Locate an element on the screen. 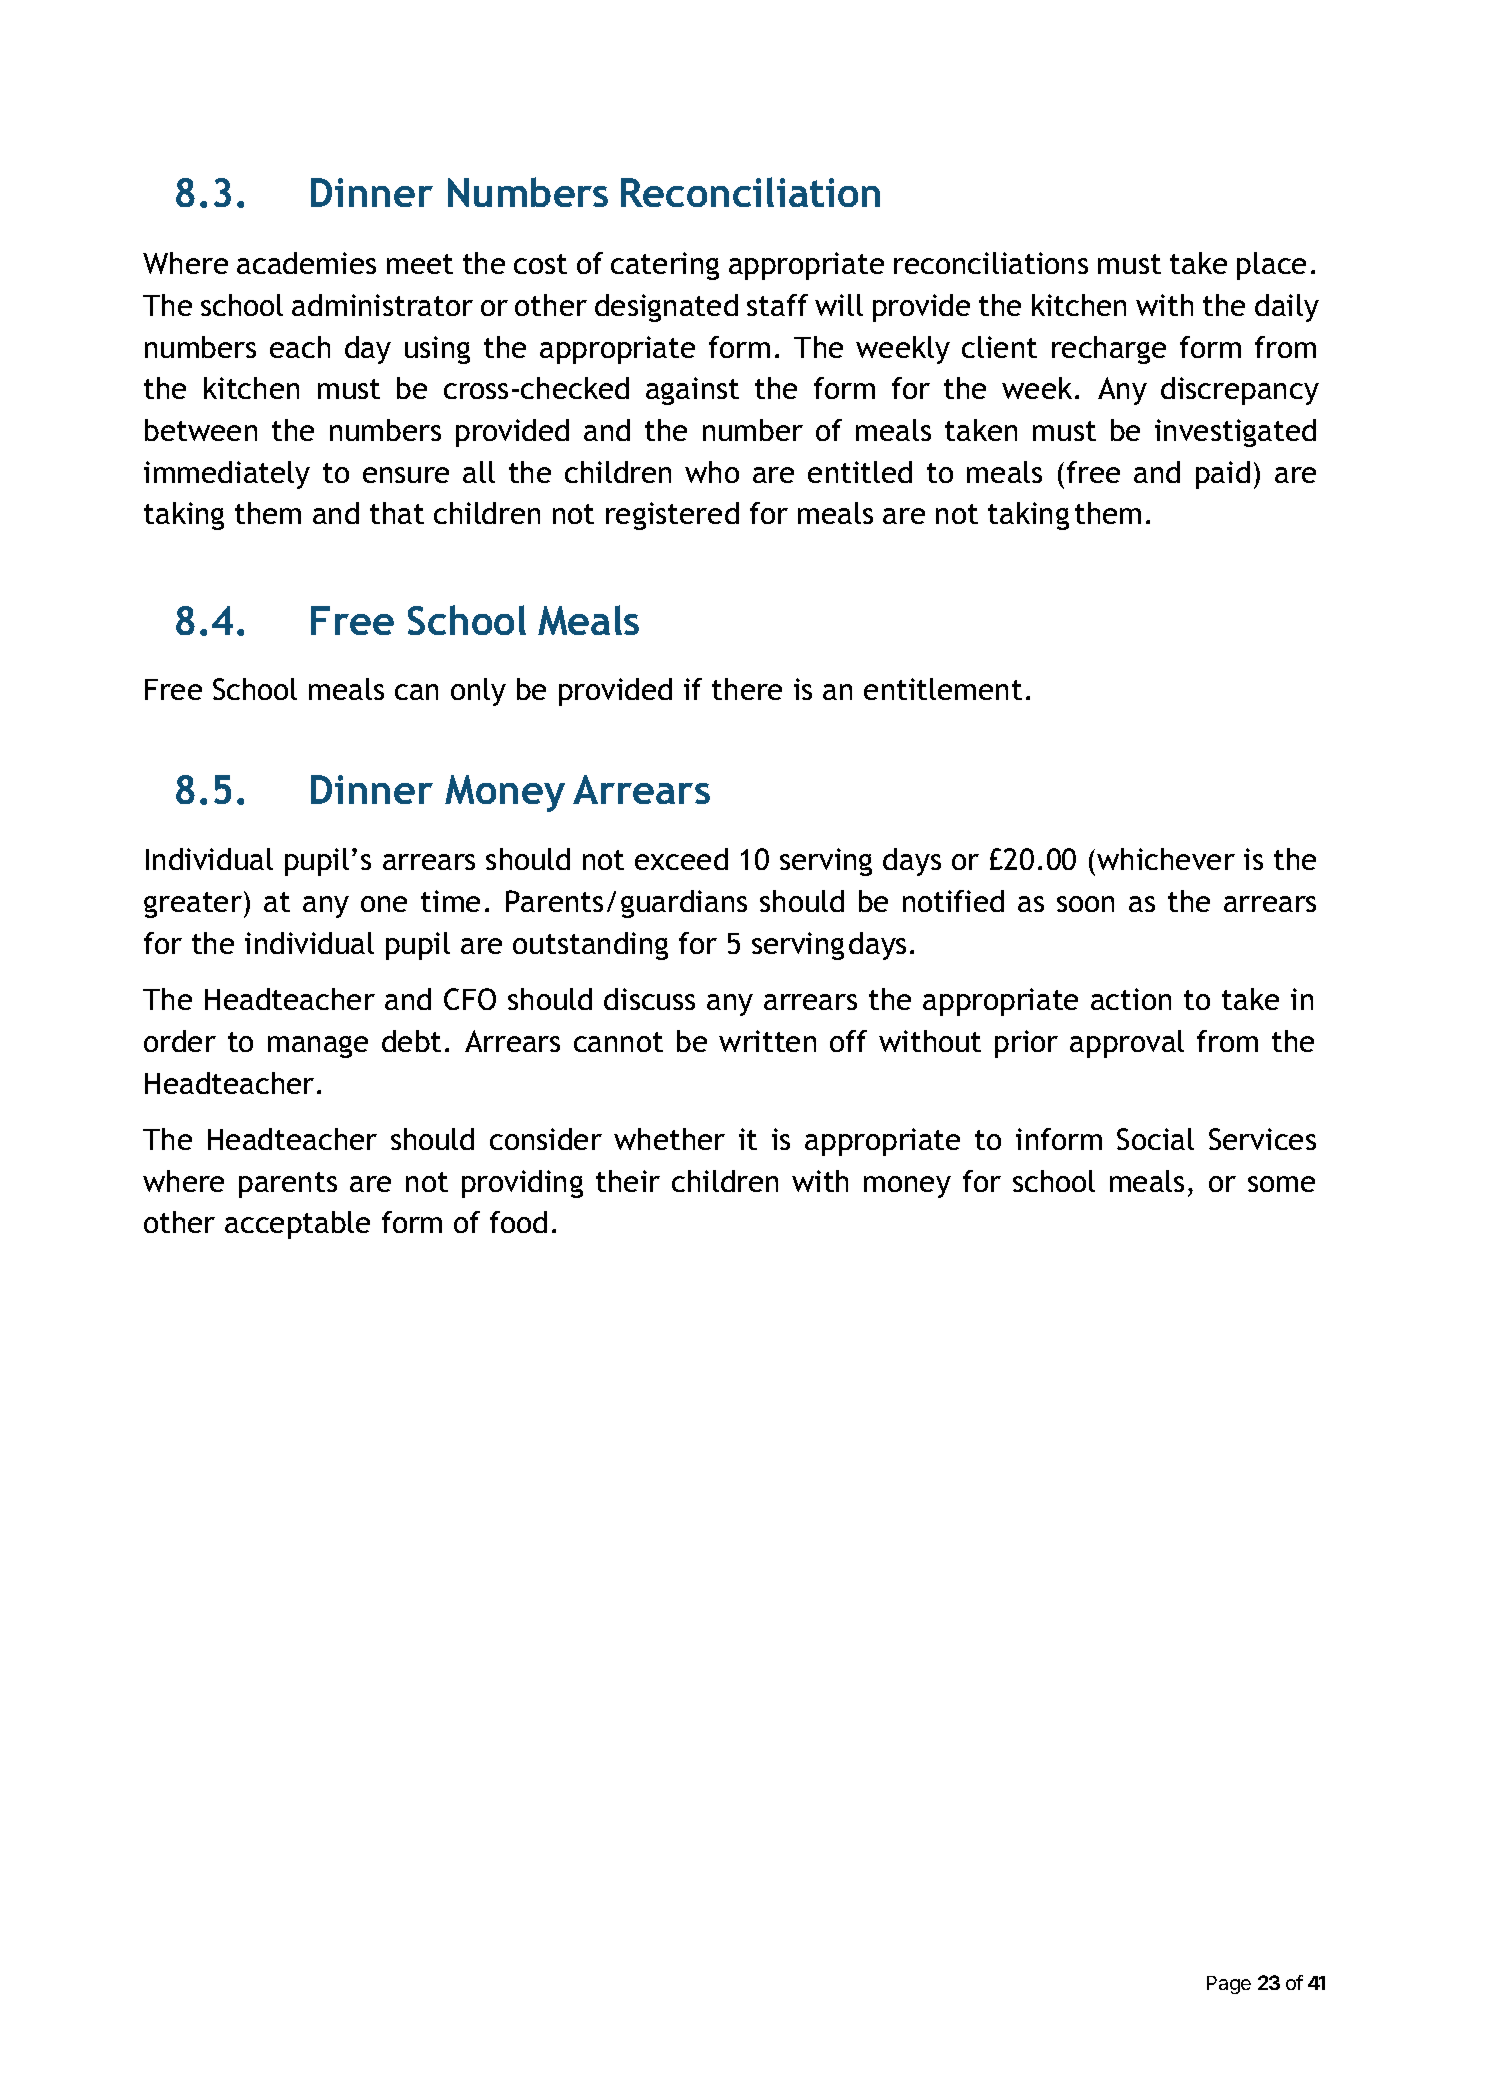 The image size is (1486, 2100). entitlement is located at coordinates (943, 689).
